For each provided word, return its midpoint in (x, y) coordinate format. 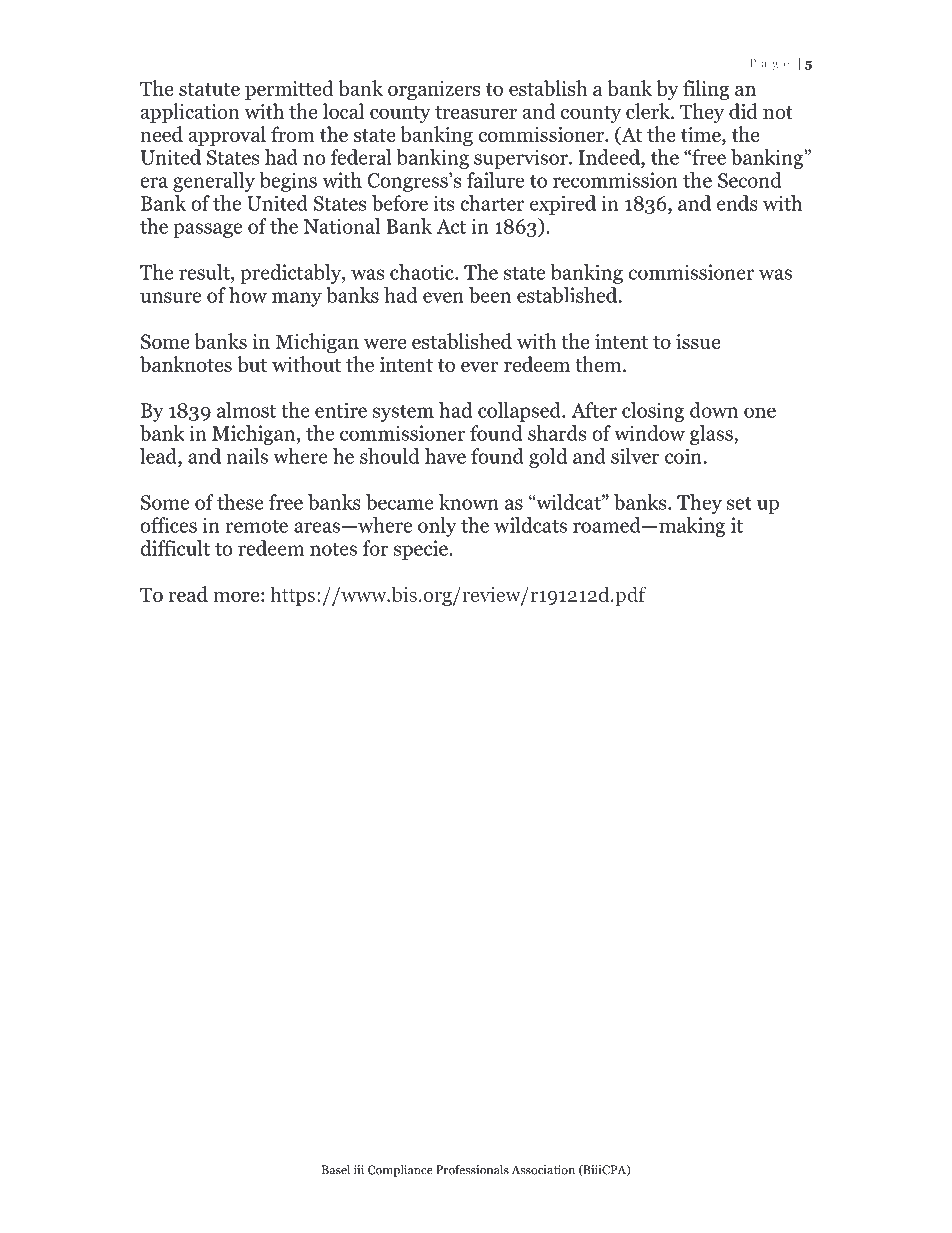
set (739, 503)
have (445, 456)
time (702, 134)
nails (247, 456)
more (237, 596)
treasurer (476, 112)
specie (422, 550)
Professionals (472, 1170)
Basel (336, 1170)
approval (227, 136)
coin (683, 456)
